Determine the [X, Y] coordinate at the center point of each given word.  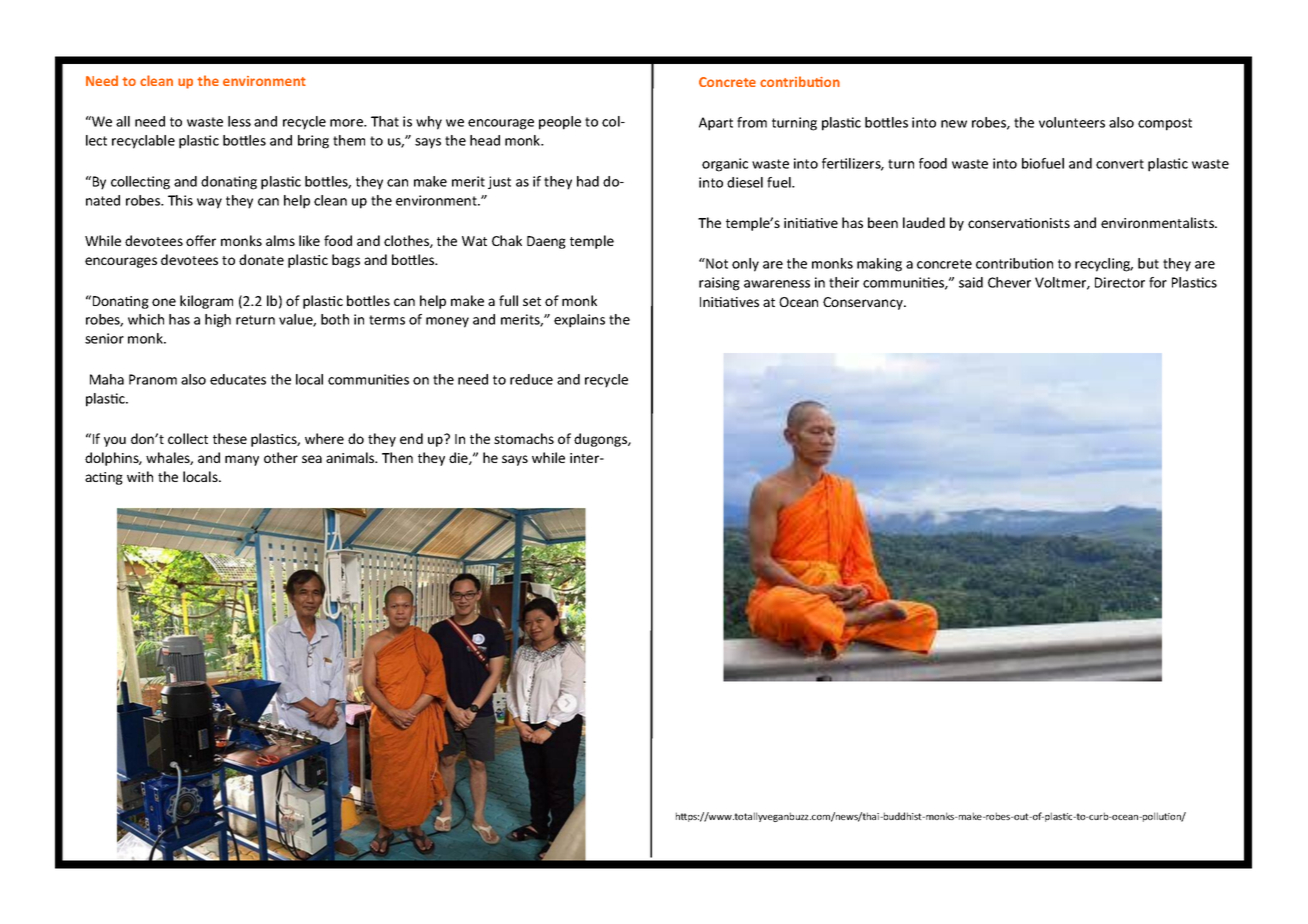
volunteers [1072, 122]
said [971, 282]
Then [397, 457]
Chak [507, 240]
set [532, 301]
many [242, 460]
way [209, 203]
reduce [531, 379]
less [239, 121]
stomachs [524, 438]
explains [579, 321]
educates [238, 379]
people [560, 123]
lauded [924, 222]
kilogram [206, 302]
